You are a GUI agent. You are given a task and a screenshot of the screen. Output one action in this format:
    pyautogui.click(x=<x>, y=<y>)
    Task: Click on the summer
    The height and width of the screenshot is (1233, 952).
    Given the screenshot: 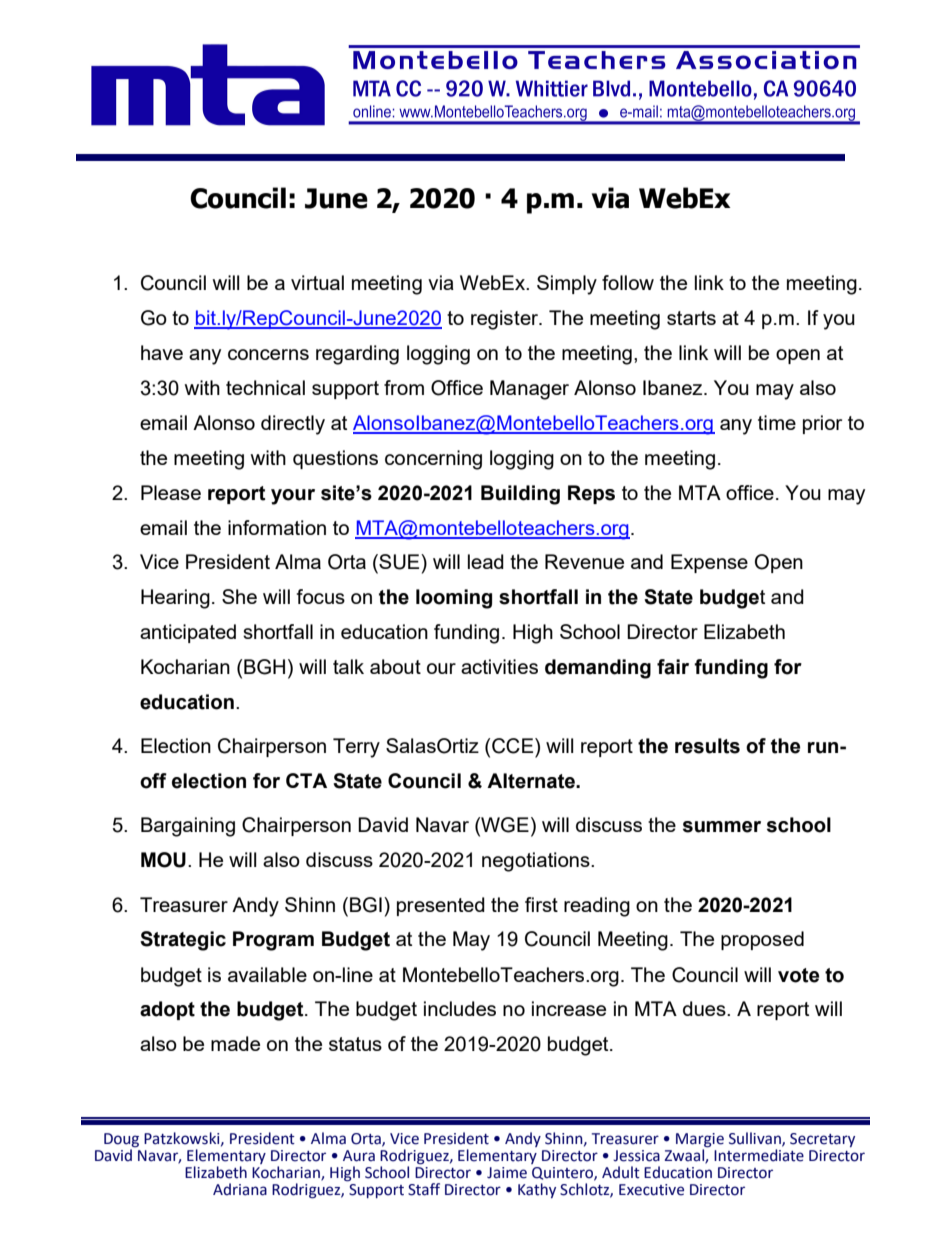 What is the action you would take?
    pyautogui.click(x=722, y=827)
